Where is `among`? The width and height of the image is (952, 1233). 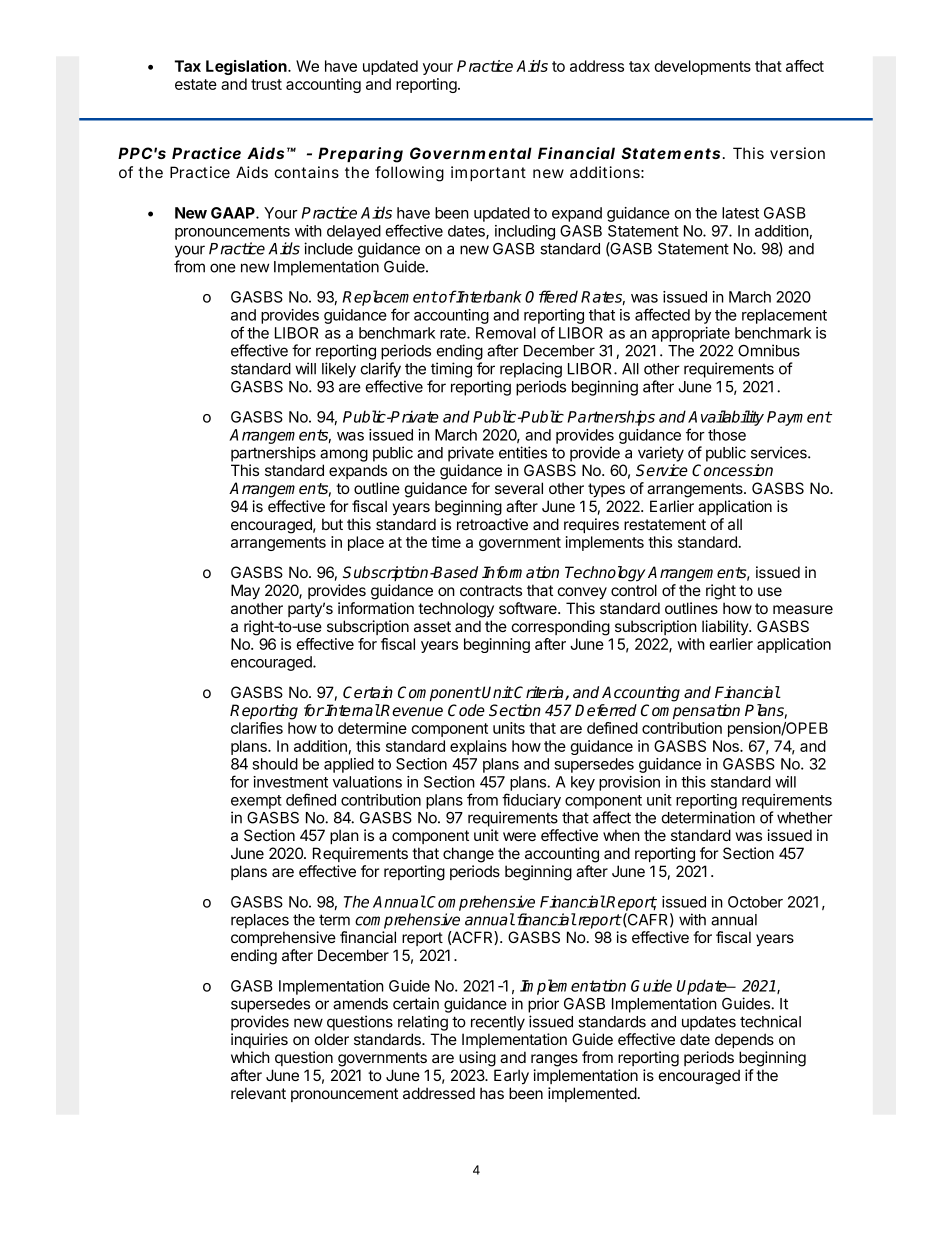 among is located at coordinates (344, 455).
